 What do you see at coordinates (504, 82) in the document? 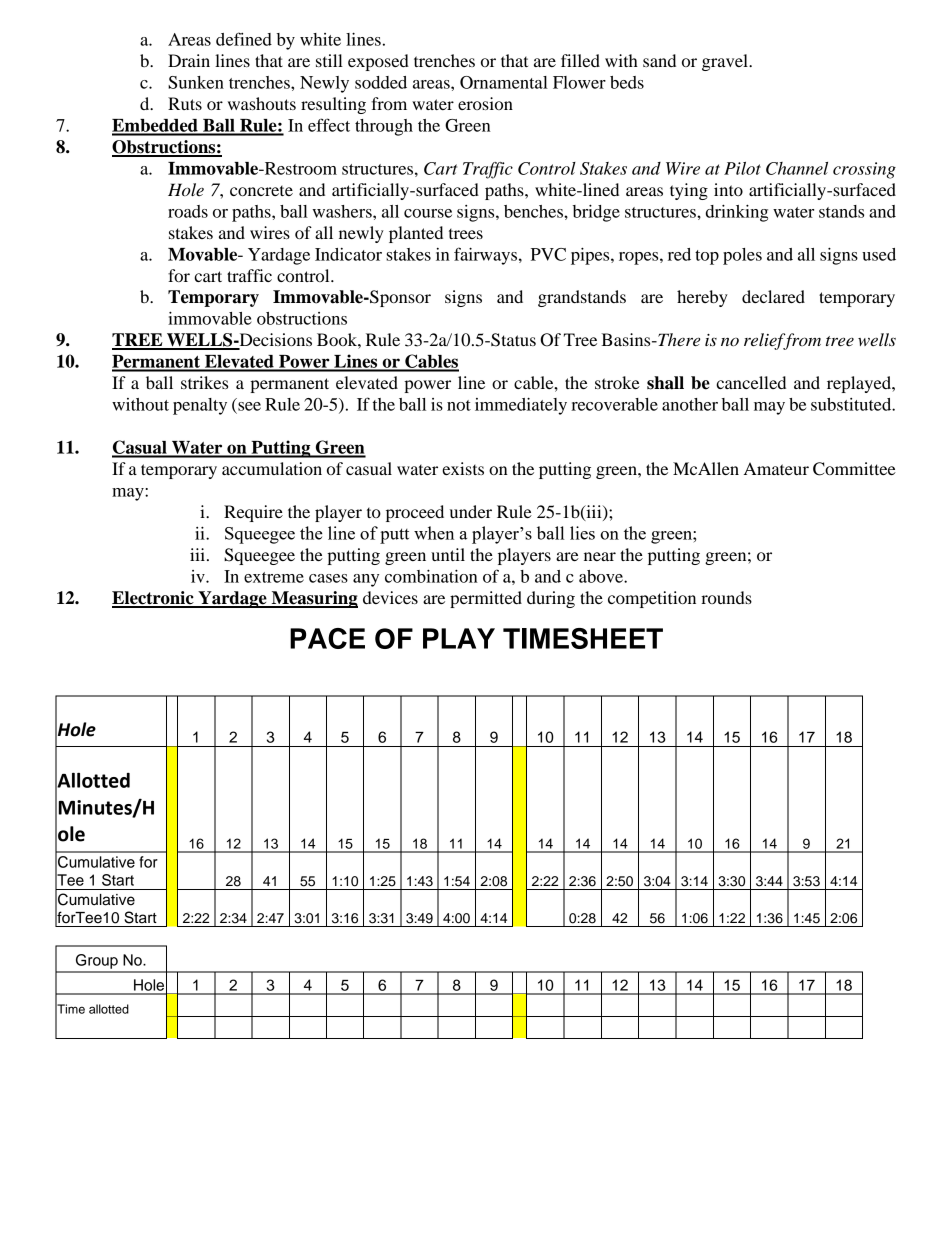
I see `Ornamental` at bounding box center [504, 82].
